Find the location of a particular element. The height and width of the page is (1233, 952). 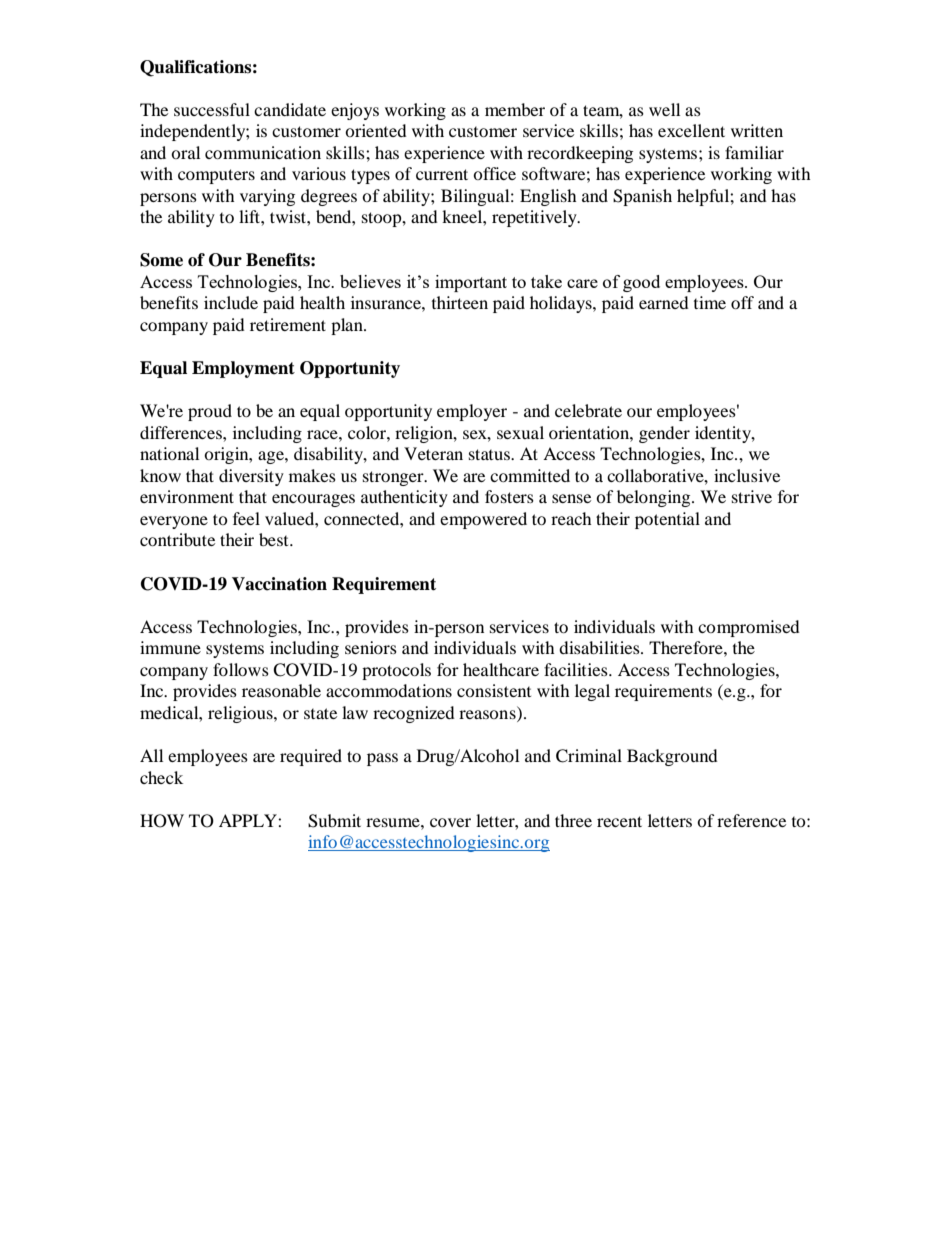

cover is located at coordinates (450, 822).
